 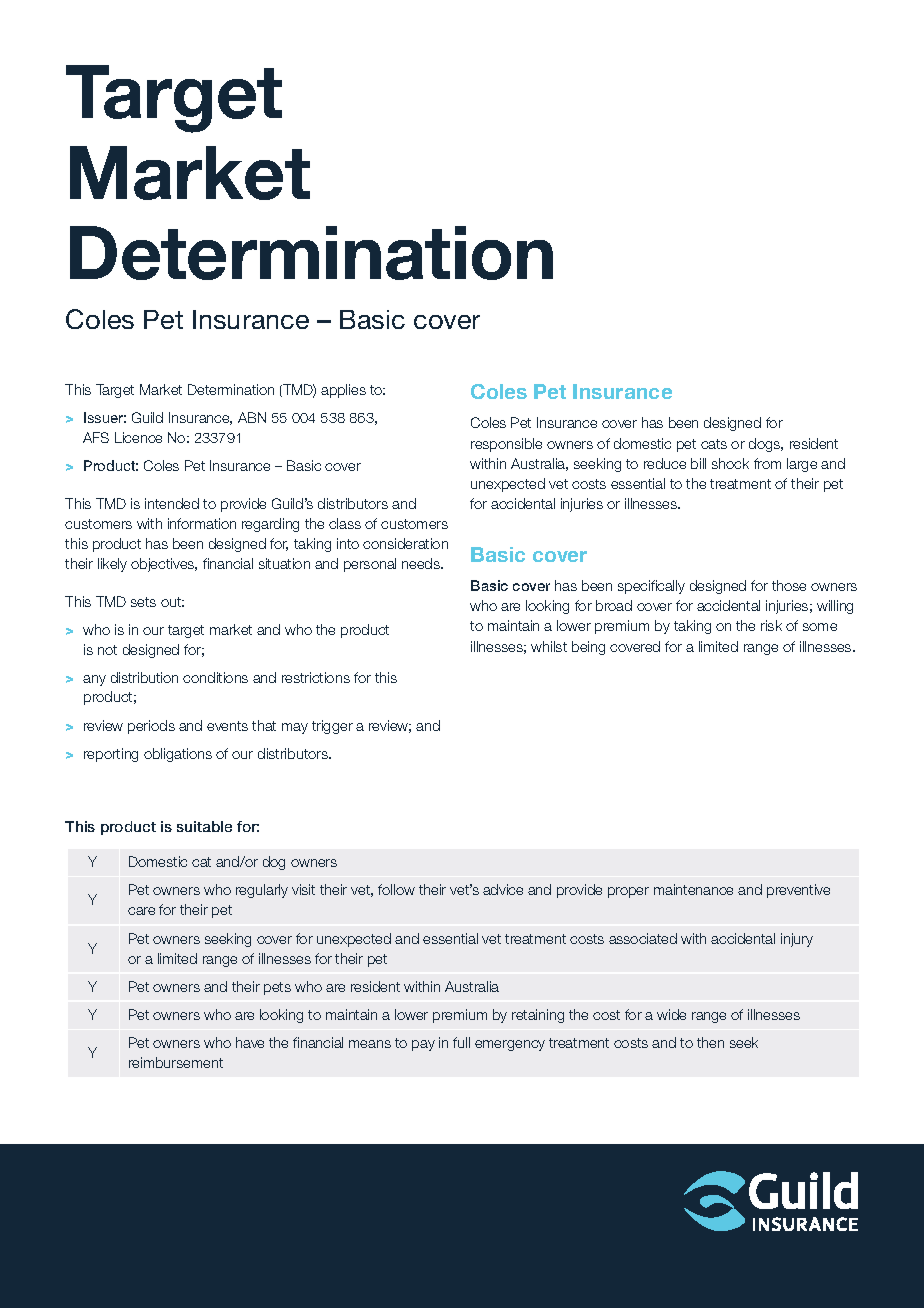 What do you see at coordinates (141, 911) in the screenshot?
I see `care` at bounding box center [141, 911].
